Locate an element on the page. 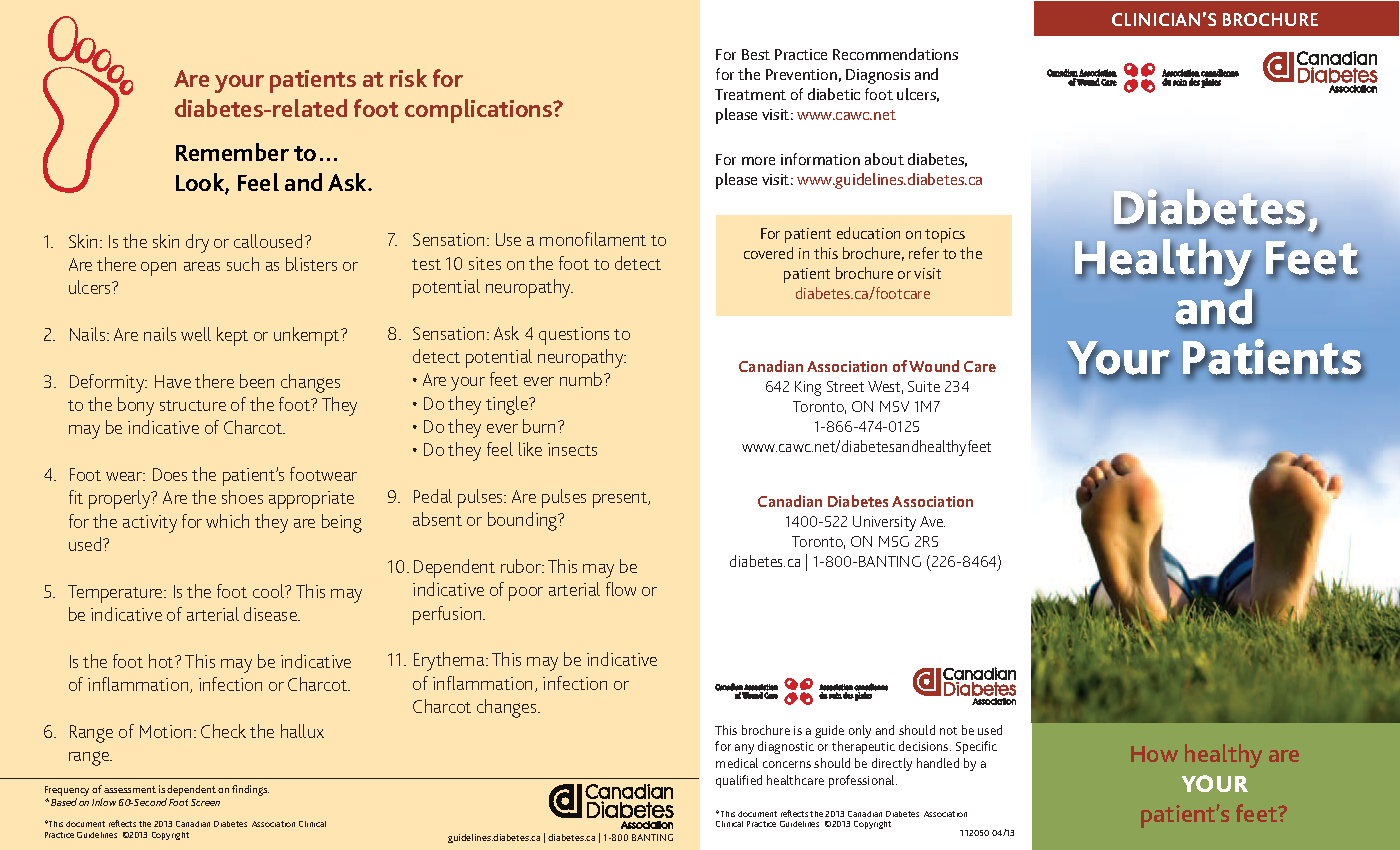 This image has width=1400, height=850. Wound is located at coordinates (934, 366).
